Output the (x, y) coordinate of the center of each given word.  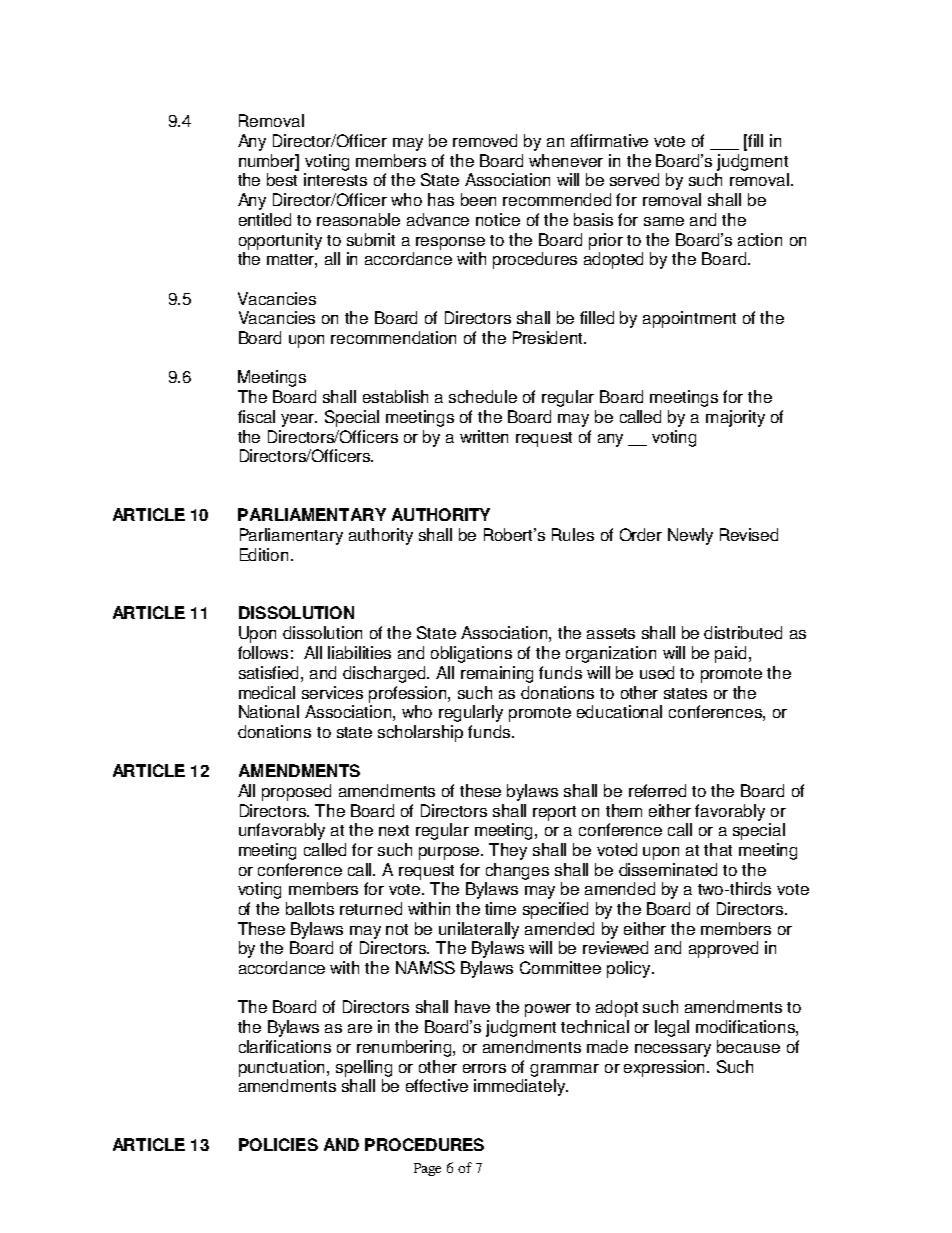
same (664, 221)
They (508, 851)
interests (335, 179)
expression (666, 1068)
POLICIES (278, 1144)
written (484, 436)
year (299, 420)
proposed (296, 792)
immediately (520, 1087)
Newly (690, 536)
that (718, 849)
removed (485, 140)
